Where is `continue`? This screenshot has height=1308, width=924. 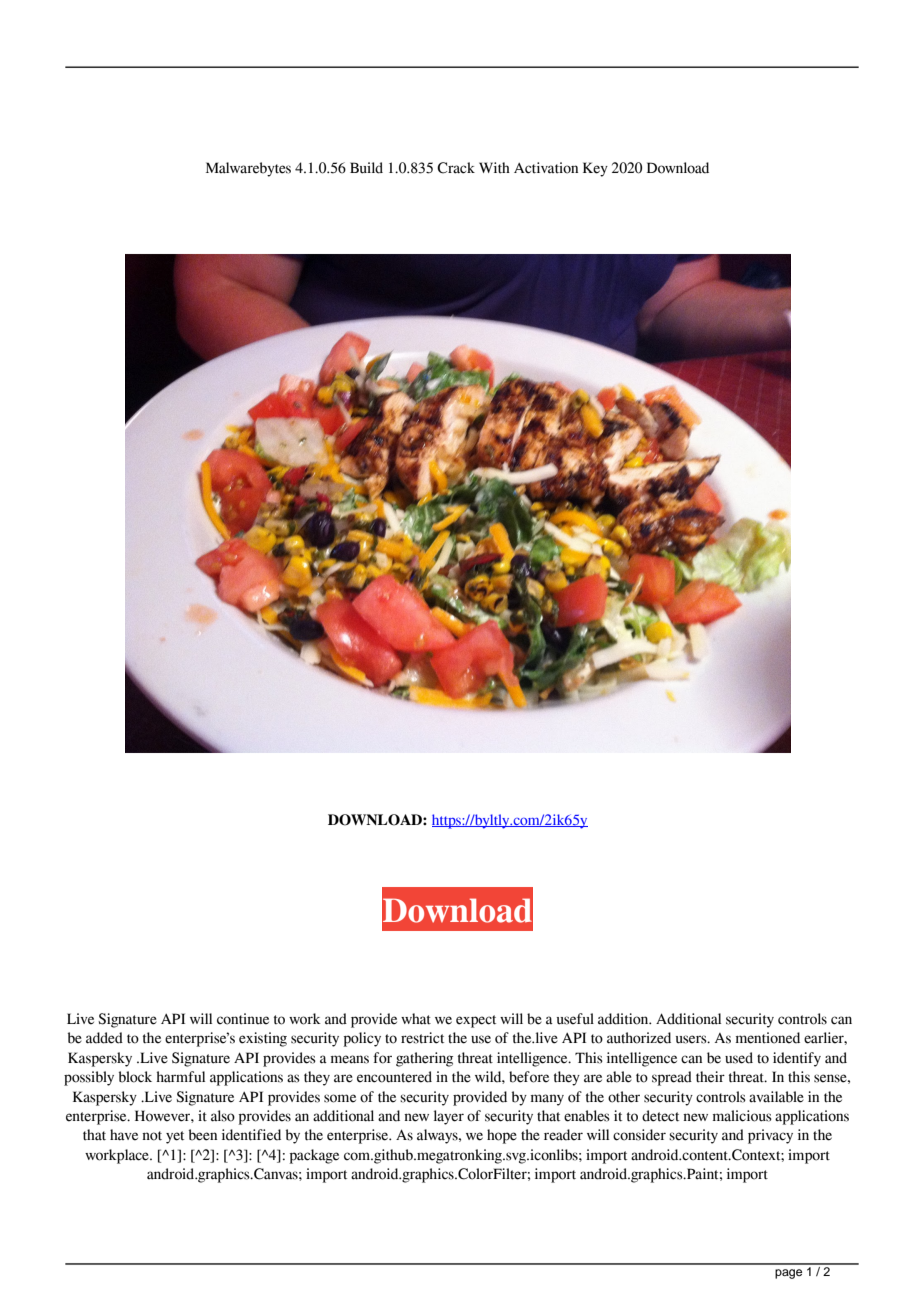
continue is located at coordinates (243, 1019).
